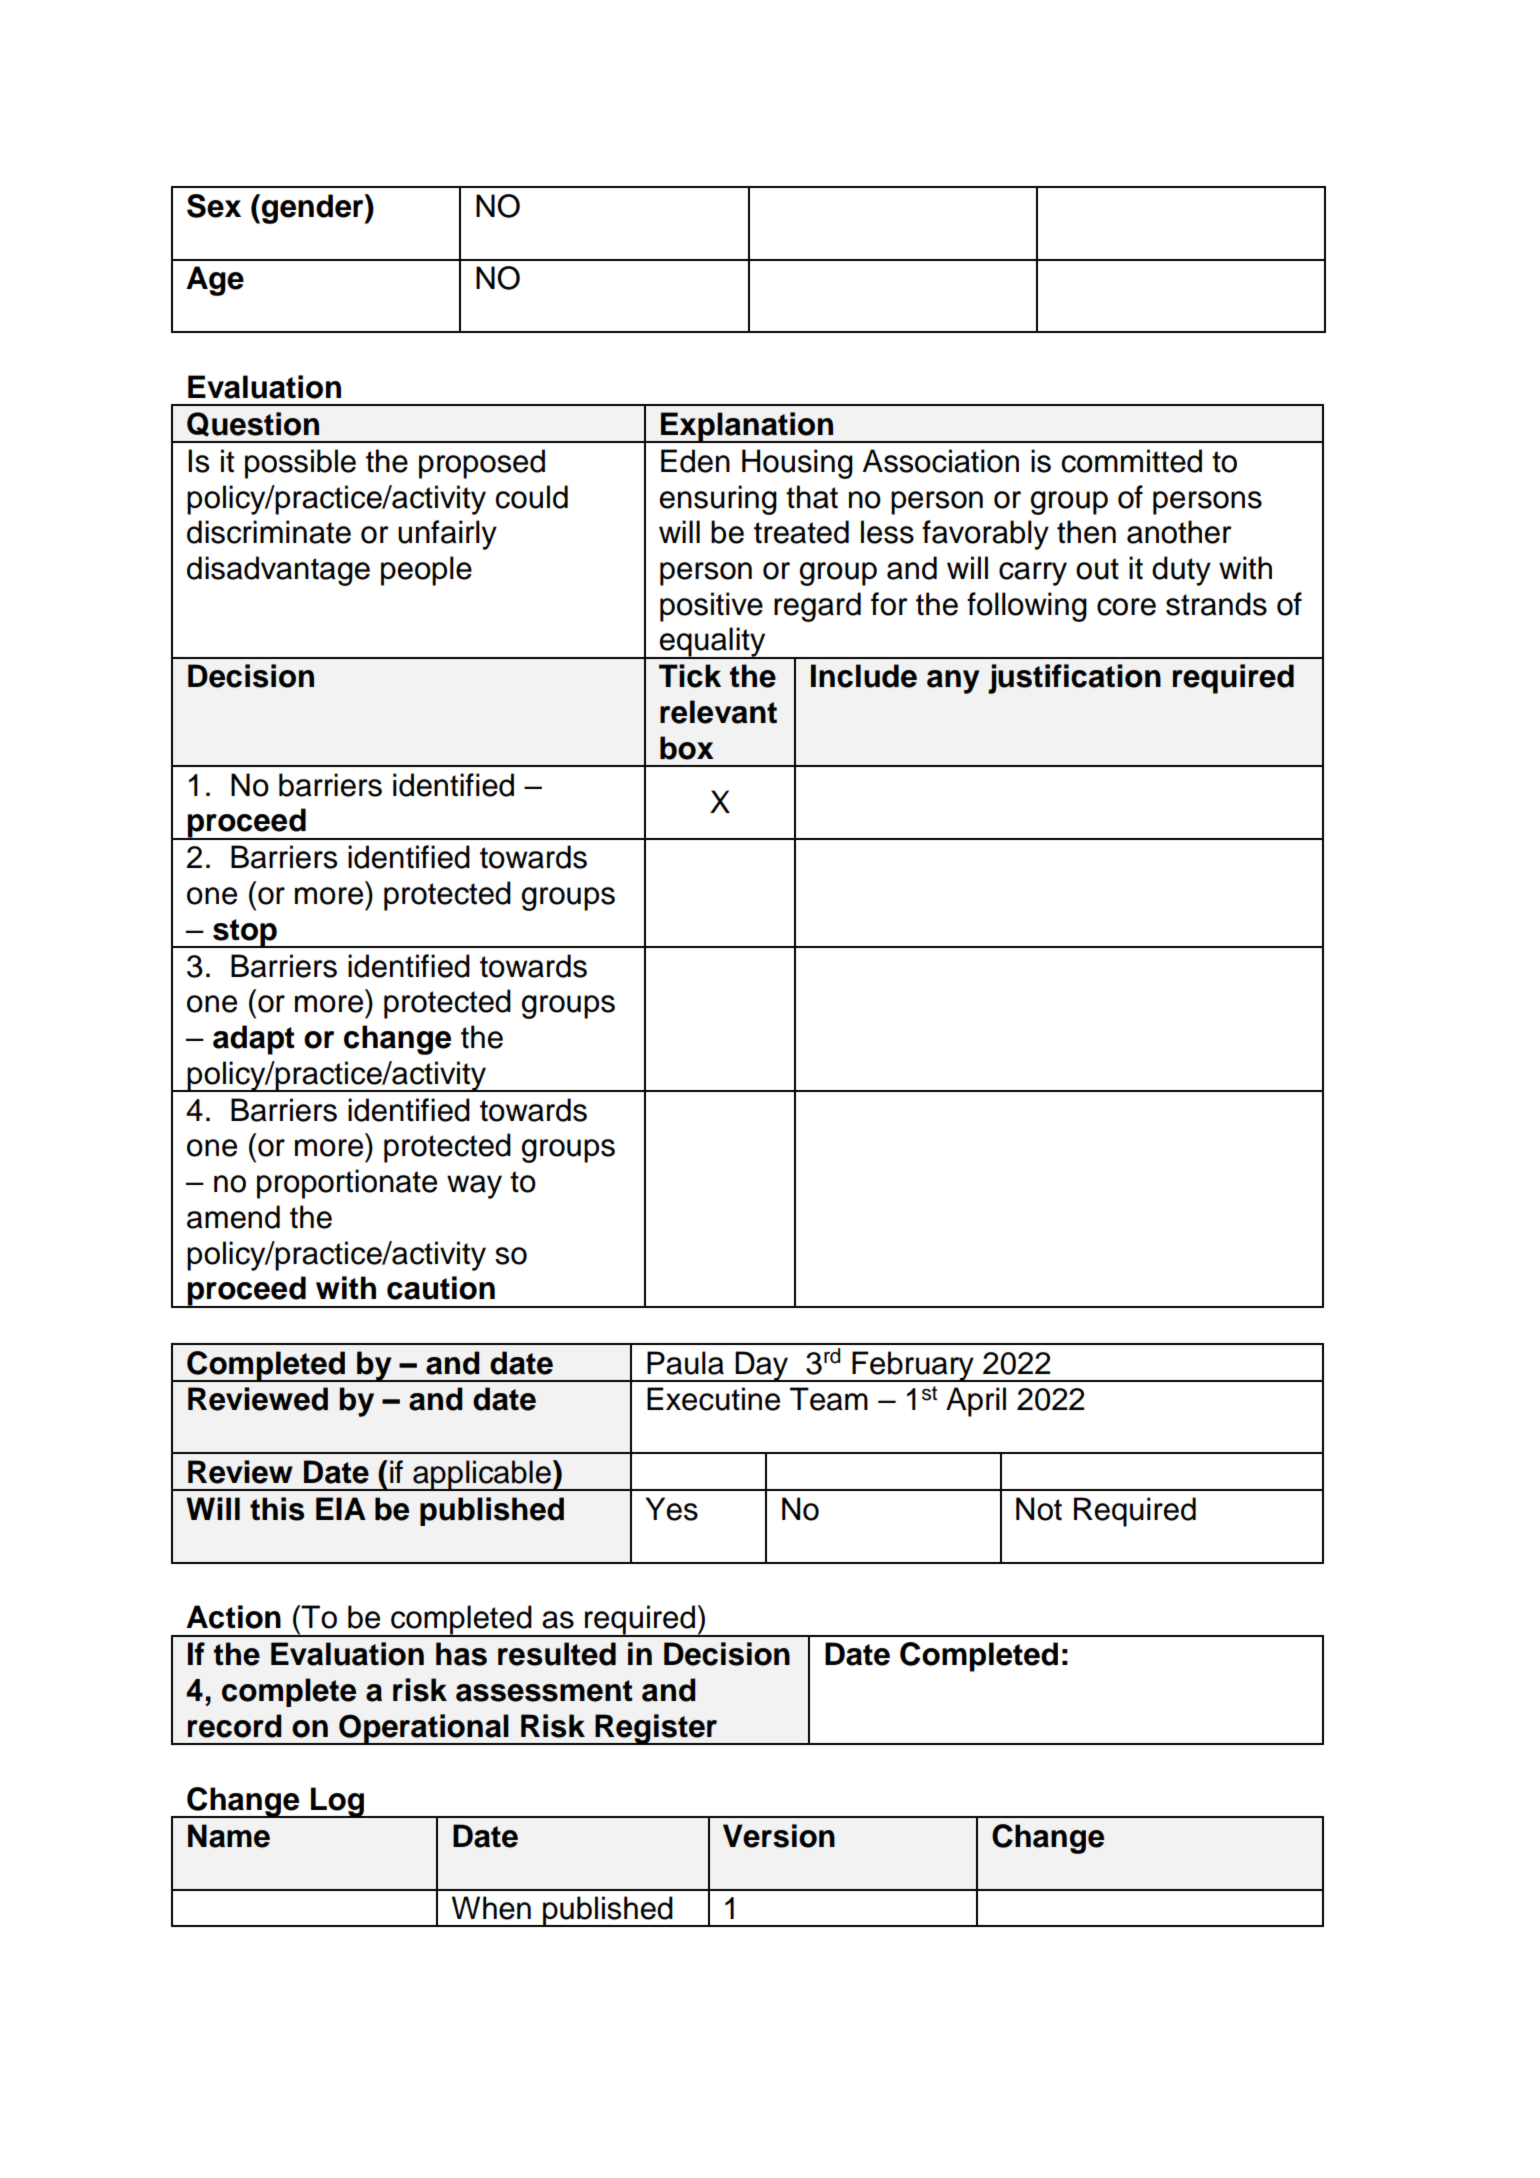 The width and height of the document is (1540, 2178). Describe the element at coordinates (657, 1729) in the document. I see `Register` at that location.
